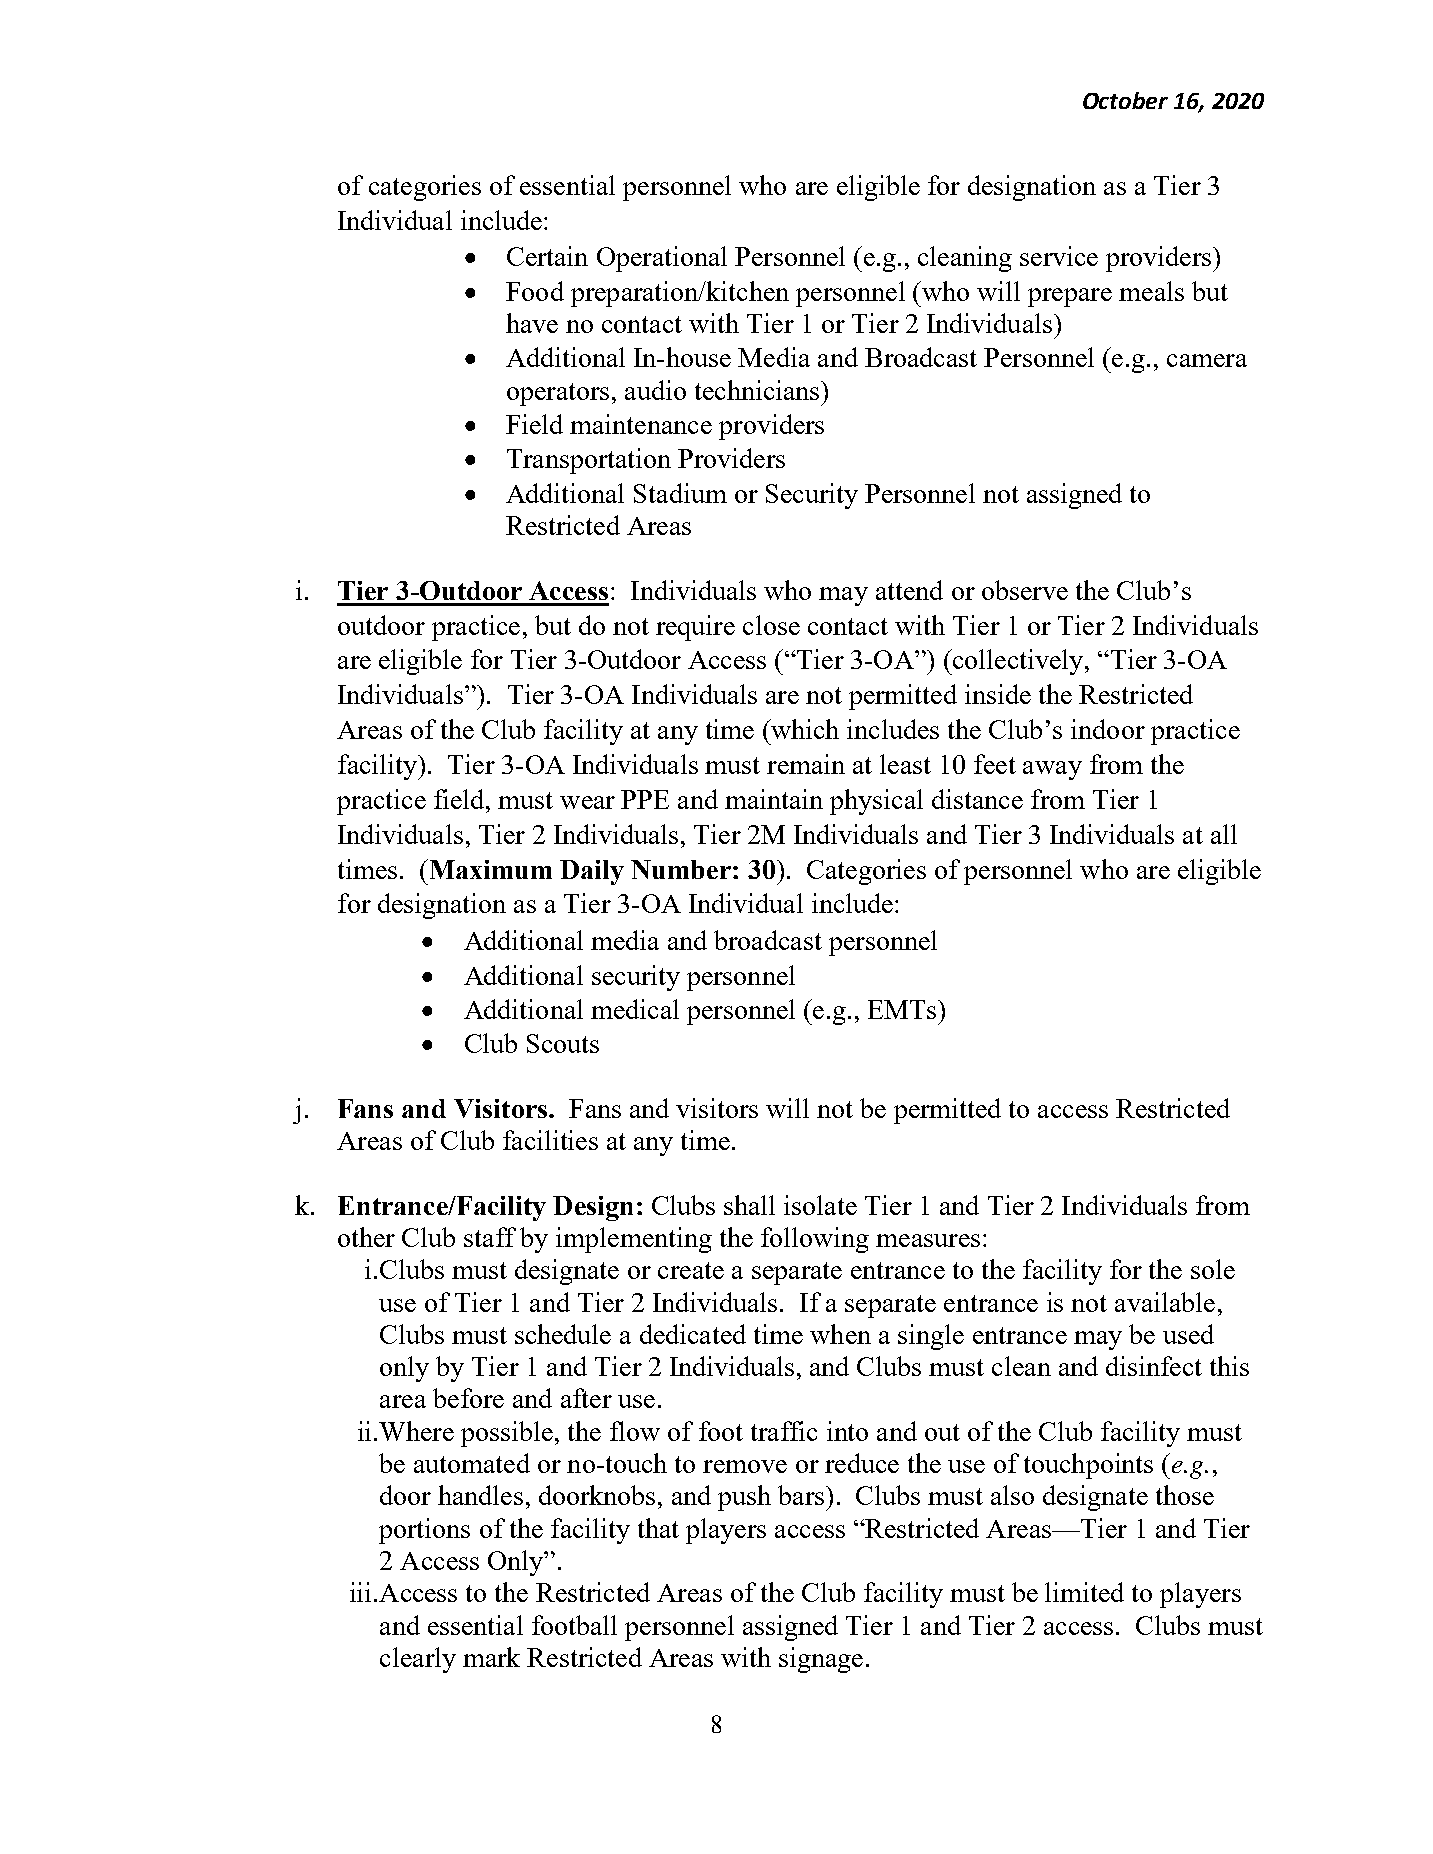  I want to click on staff, so click(490, 1237).
